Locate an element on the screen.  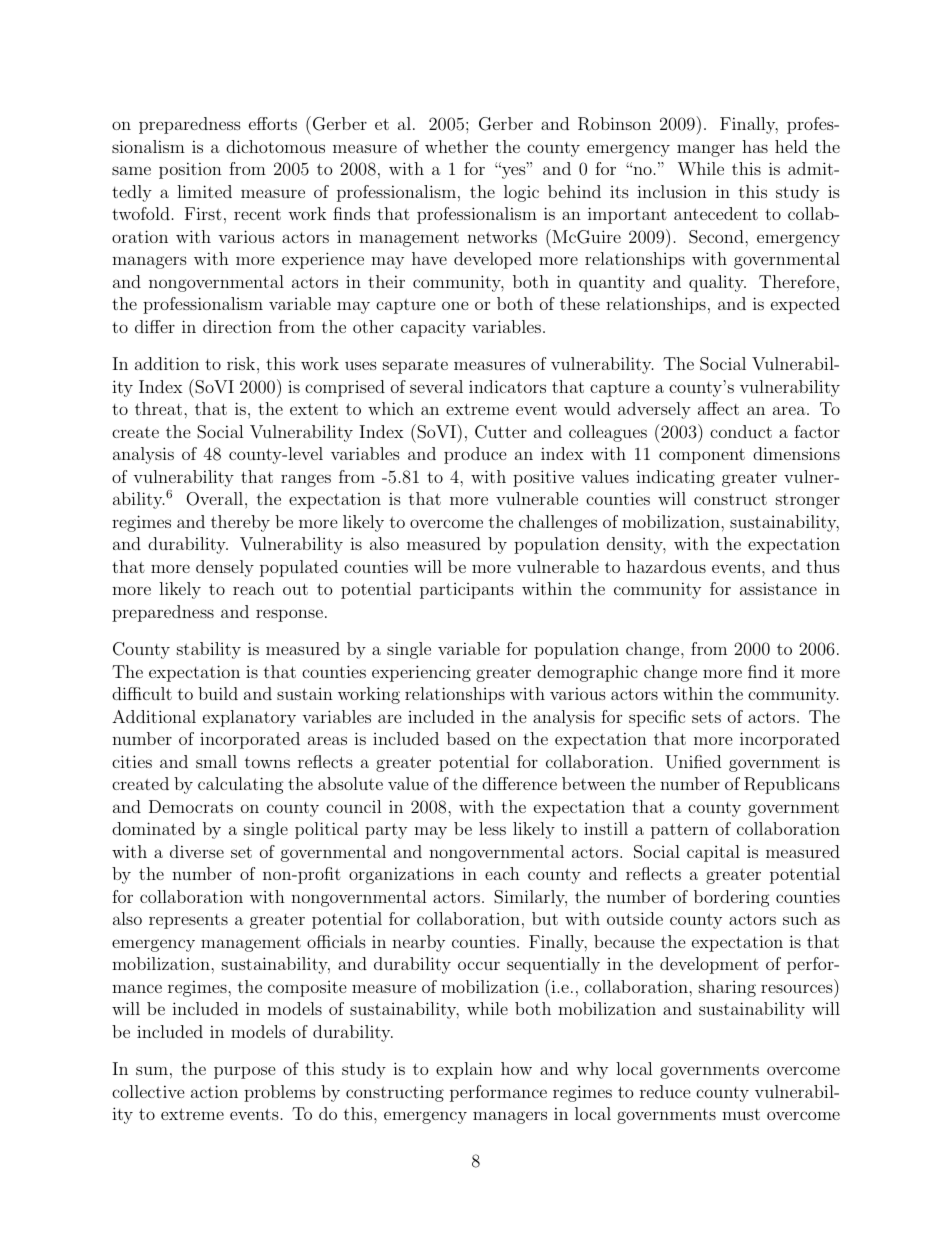
whether is located at coordinates (456, 146).
